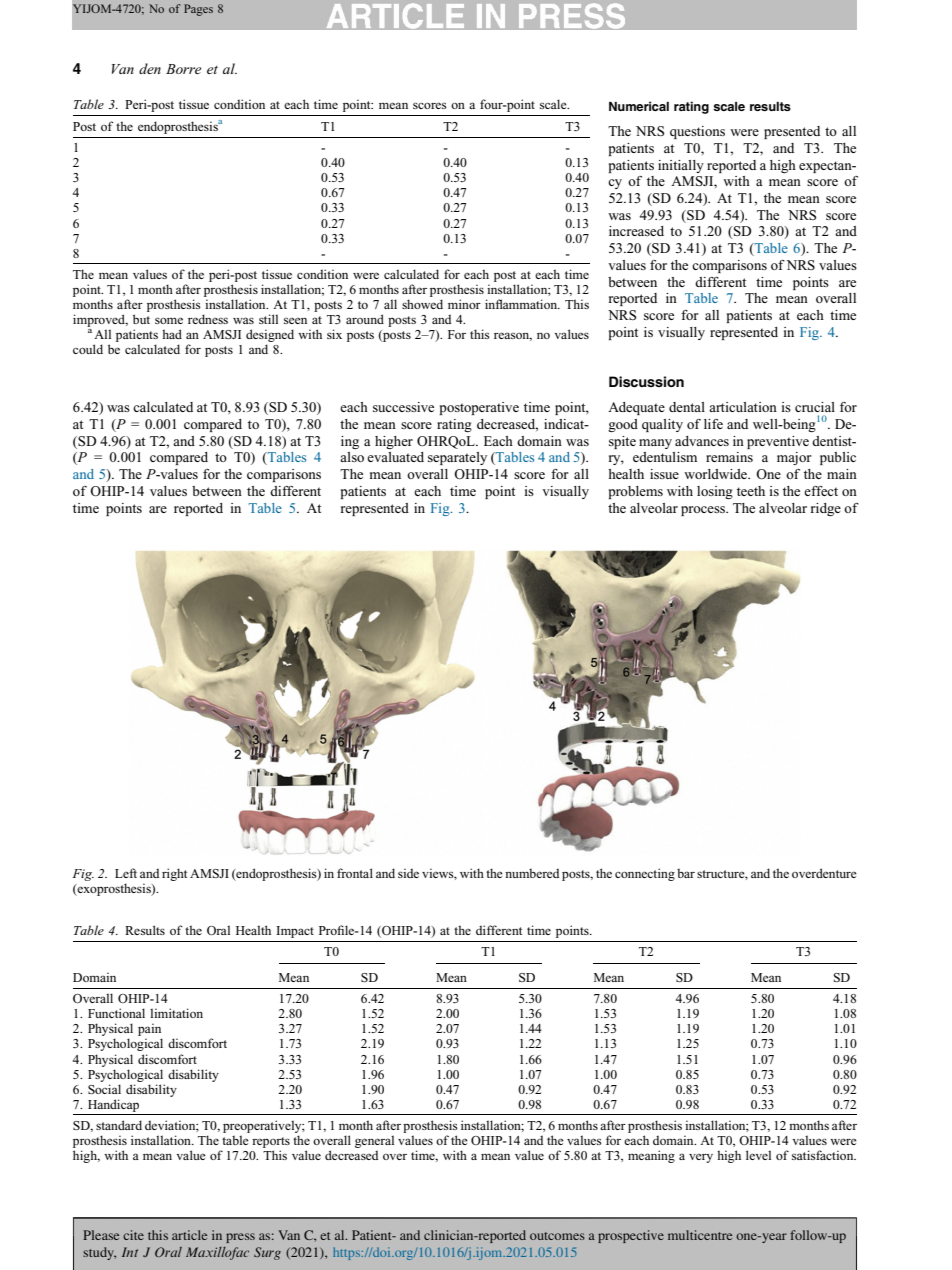 This page has height=1270, width=952. Describe the element at coordinates (198, 10) in the page. I see `Pages` at that location.
